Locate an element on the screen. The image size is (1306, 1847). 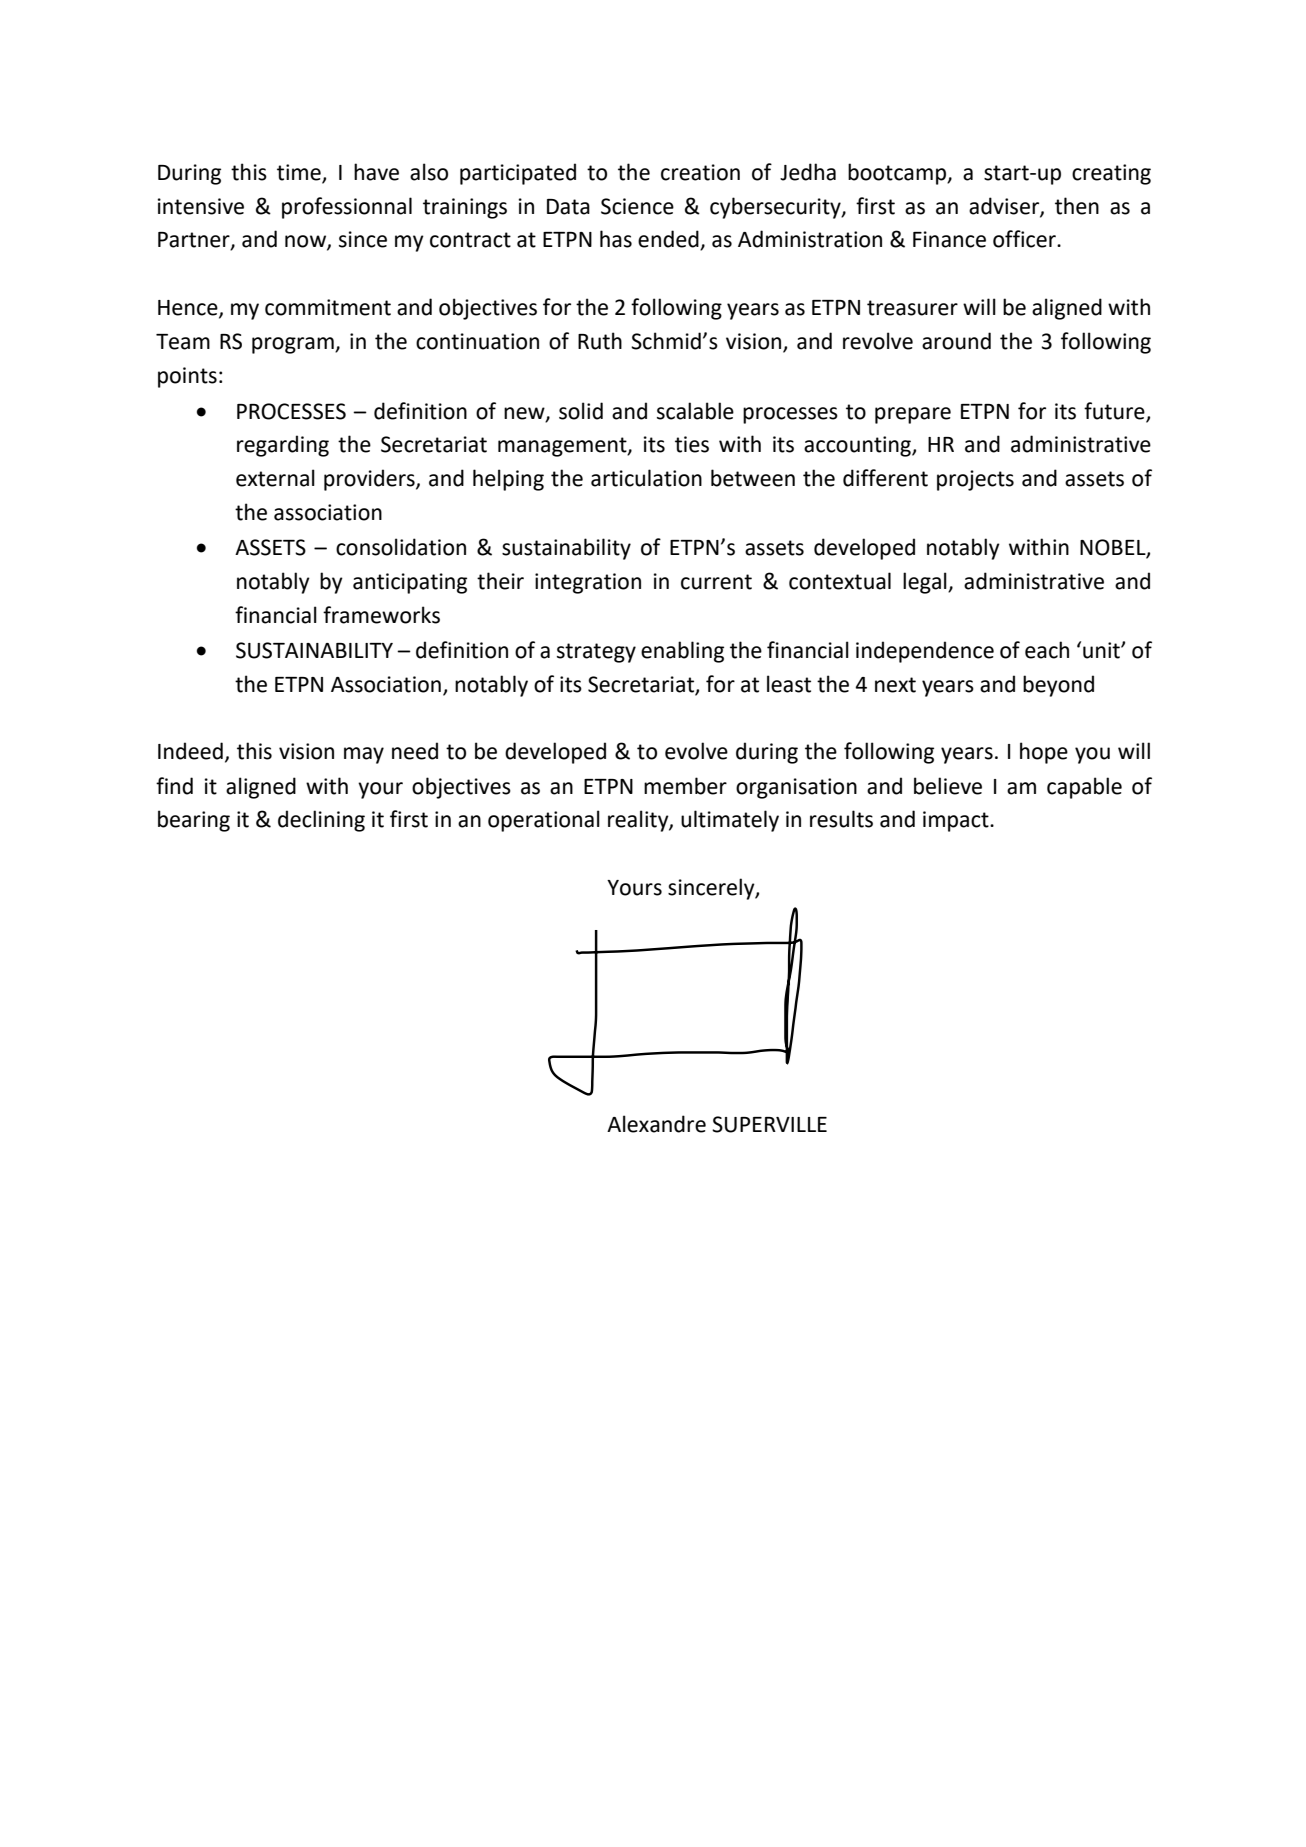
time is located at coordinates (299, 172).
